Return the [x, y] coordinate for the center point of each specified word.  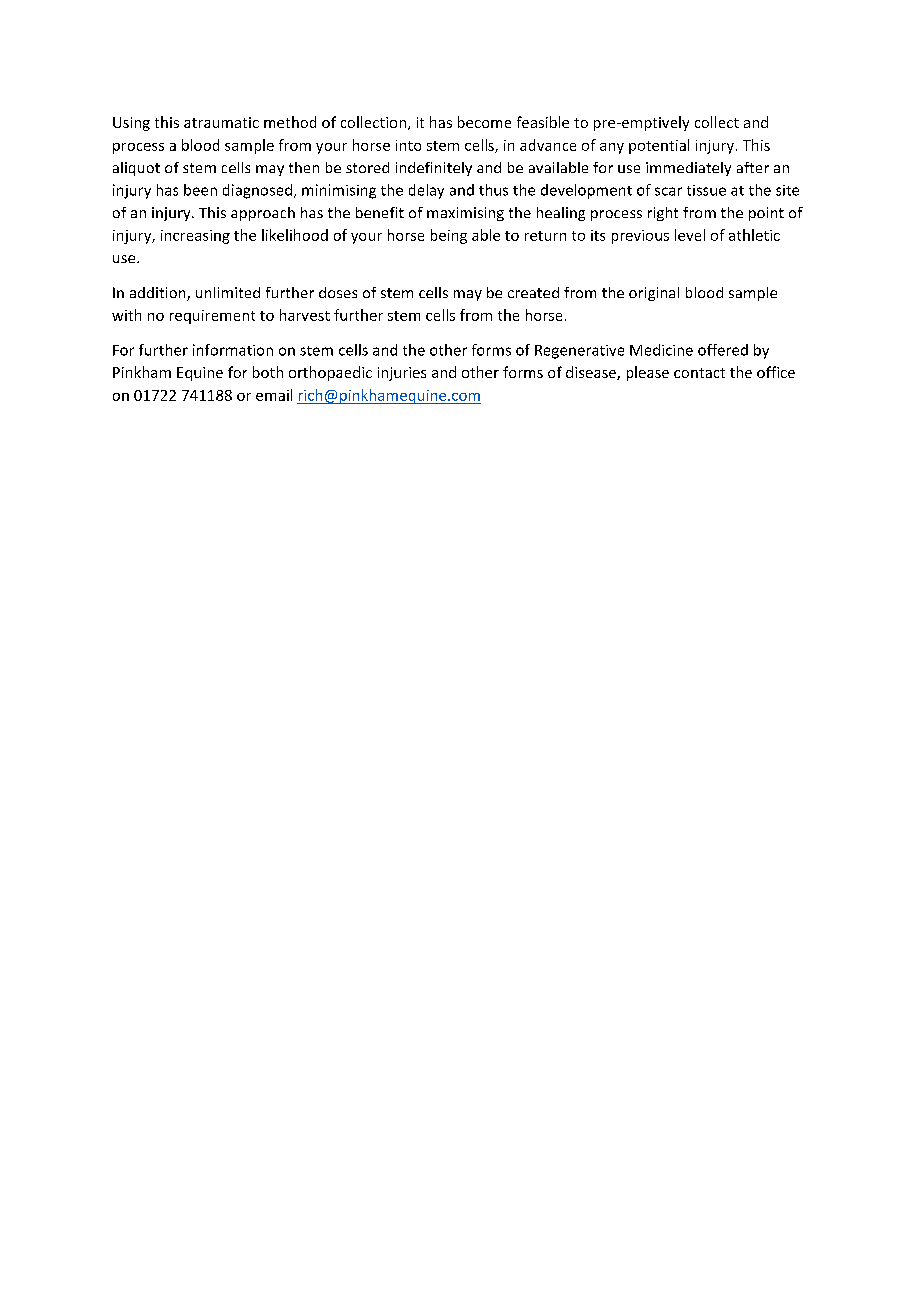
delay [426, 191]
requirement [212, 317]
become [484, 122]
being [449, 236]
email [274, 395]
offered [723, 350]
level [690, 235]
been [200, 190]
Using [131, 124]
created [533, 292]
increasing [195, 237]
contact [699, 373]
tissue [706, 190]
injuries [402, 374]
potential [659, 146]
